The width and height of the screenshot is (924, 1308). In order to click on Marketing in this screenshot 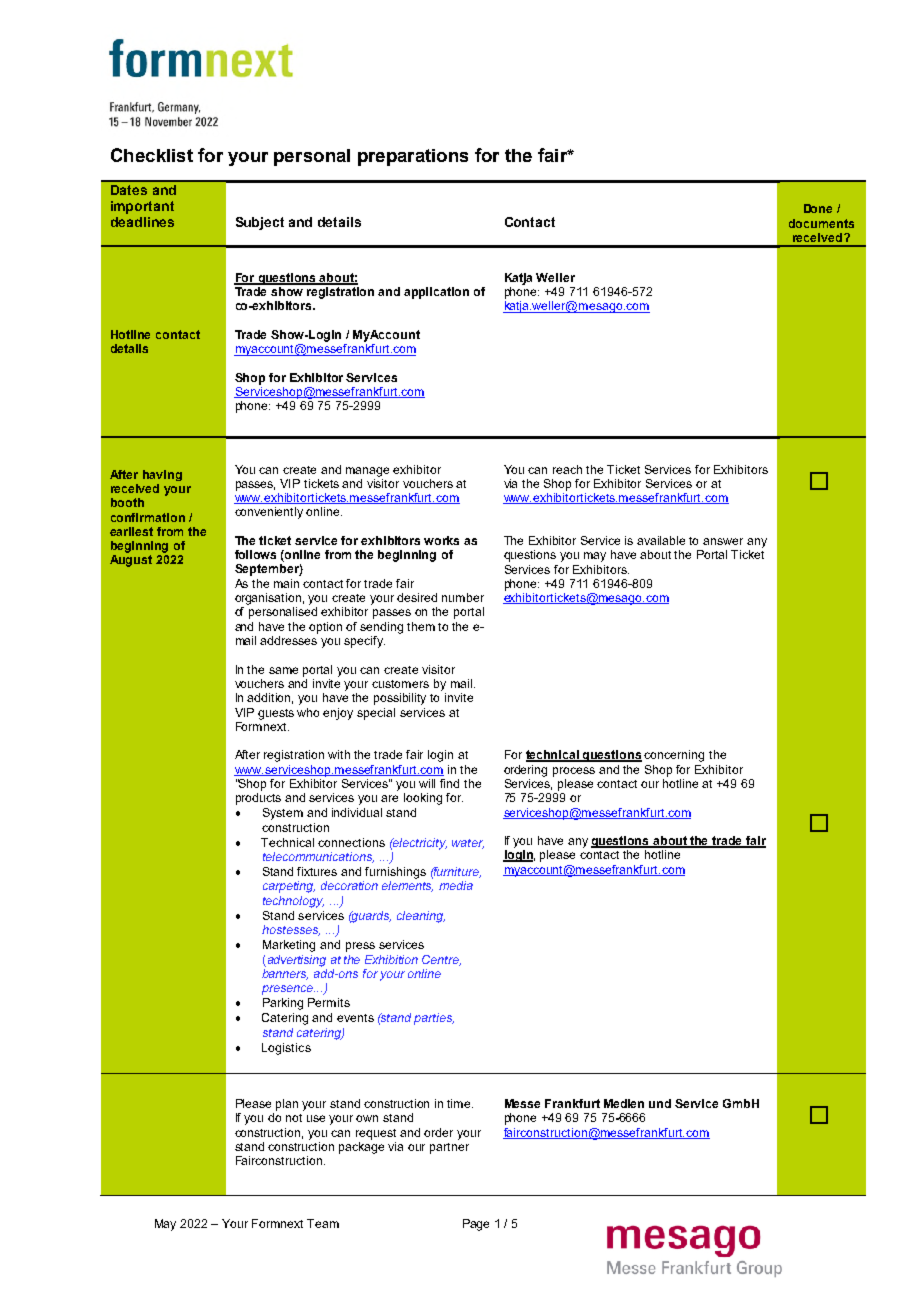, I will do `click(289, 946)`.
